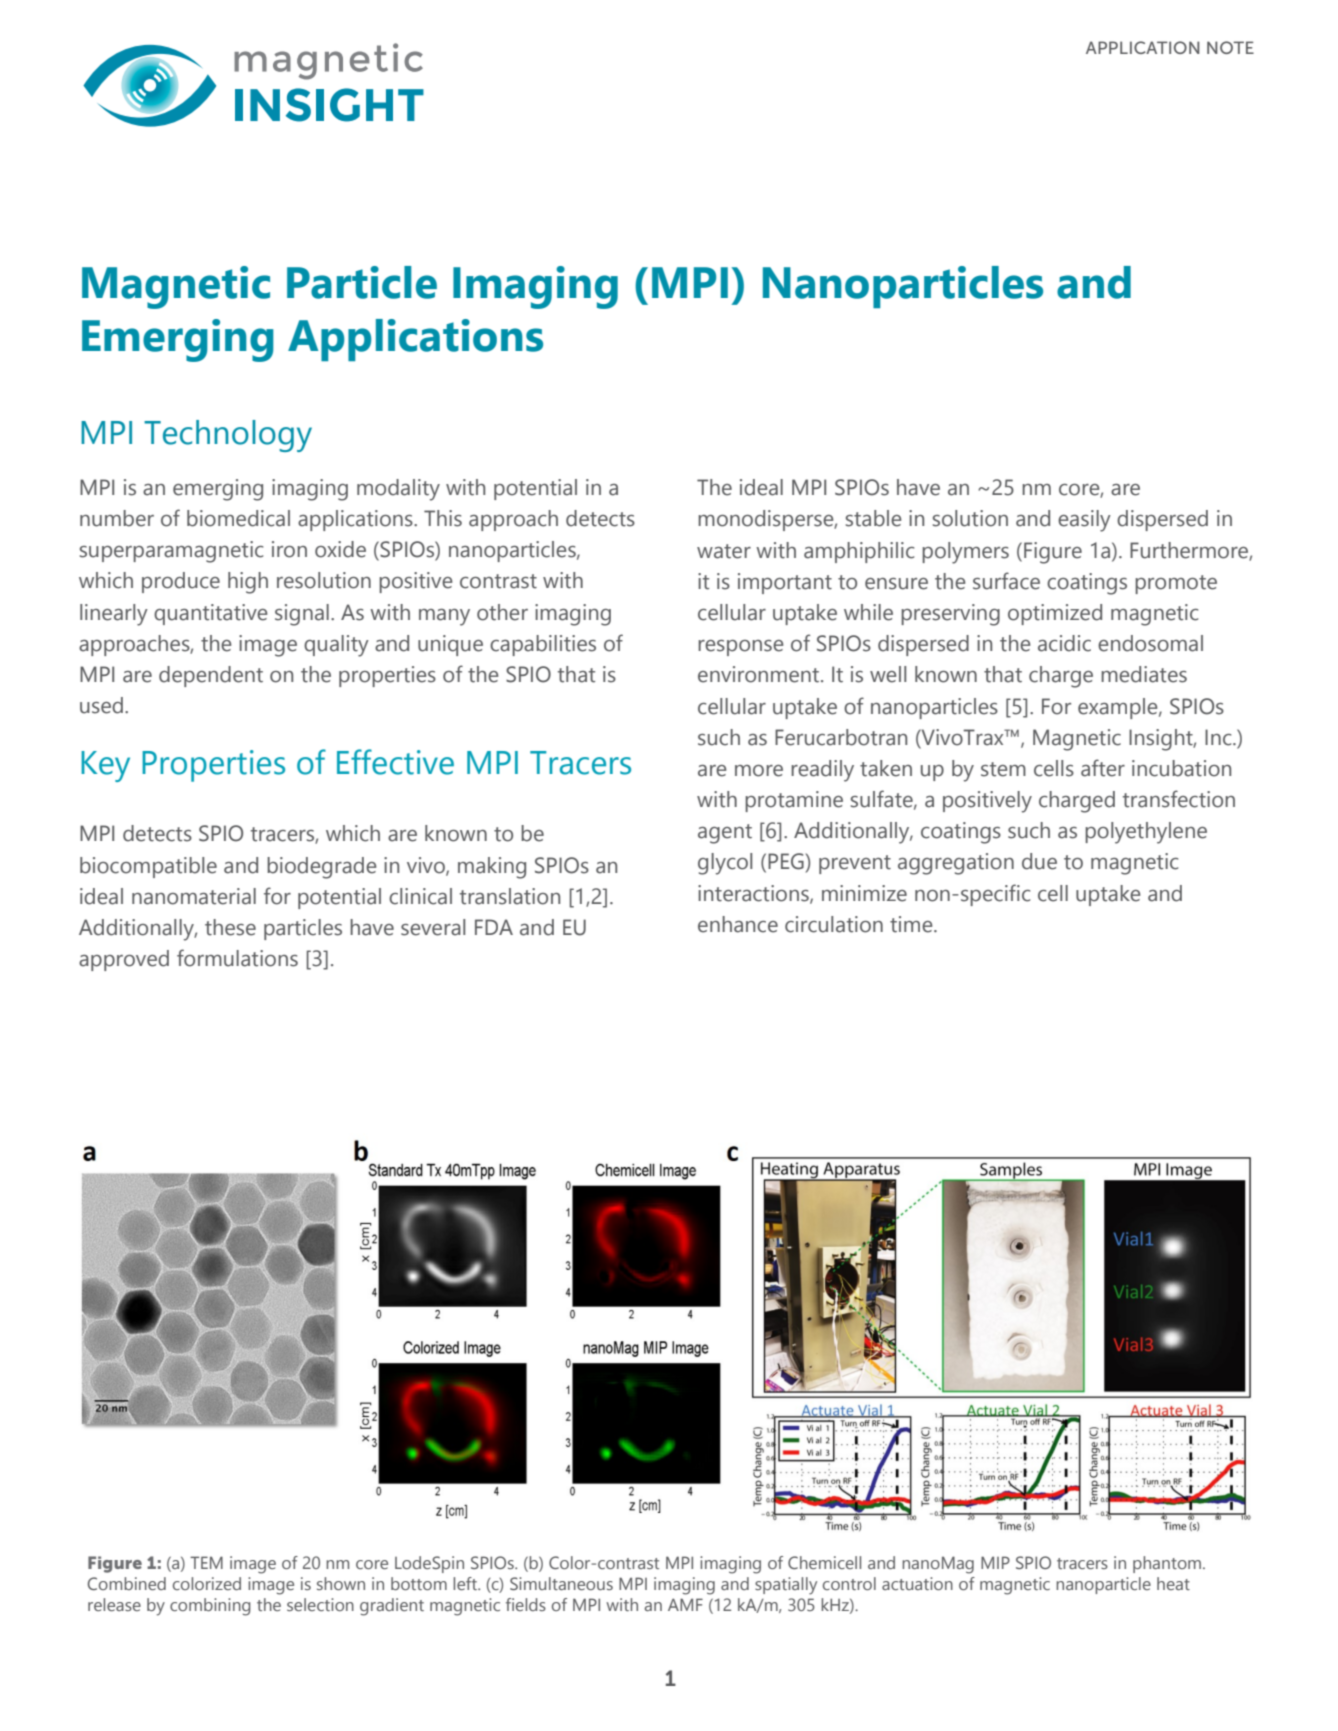  Describe the element at coordinates (248, 583) in the page. I see `high` at that location.
